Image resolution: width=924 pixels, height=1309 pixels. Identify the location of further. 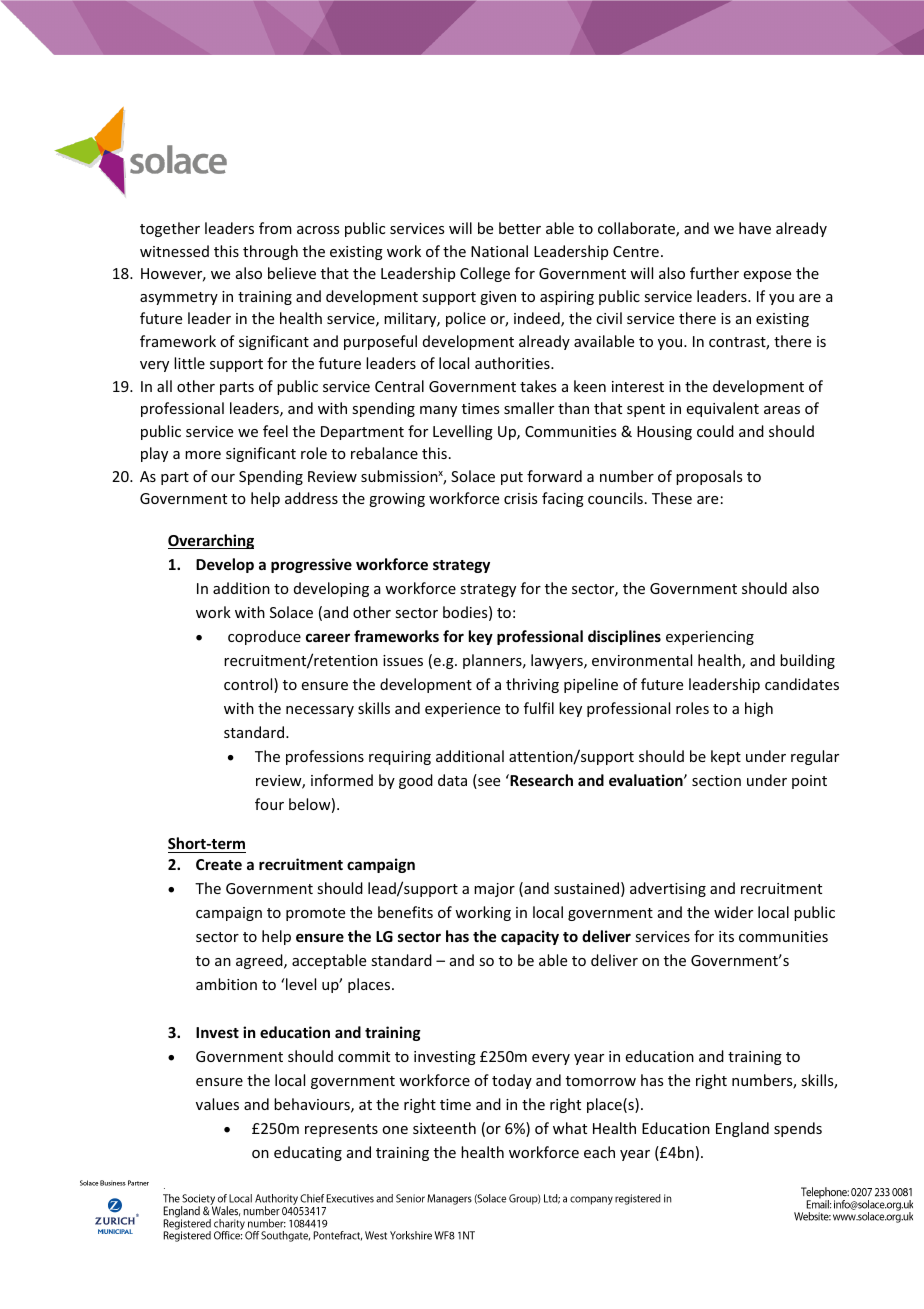
(714, 273).
